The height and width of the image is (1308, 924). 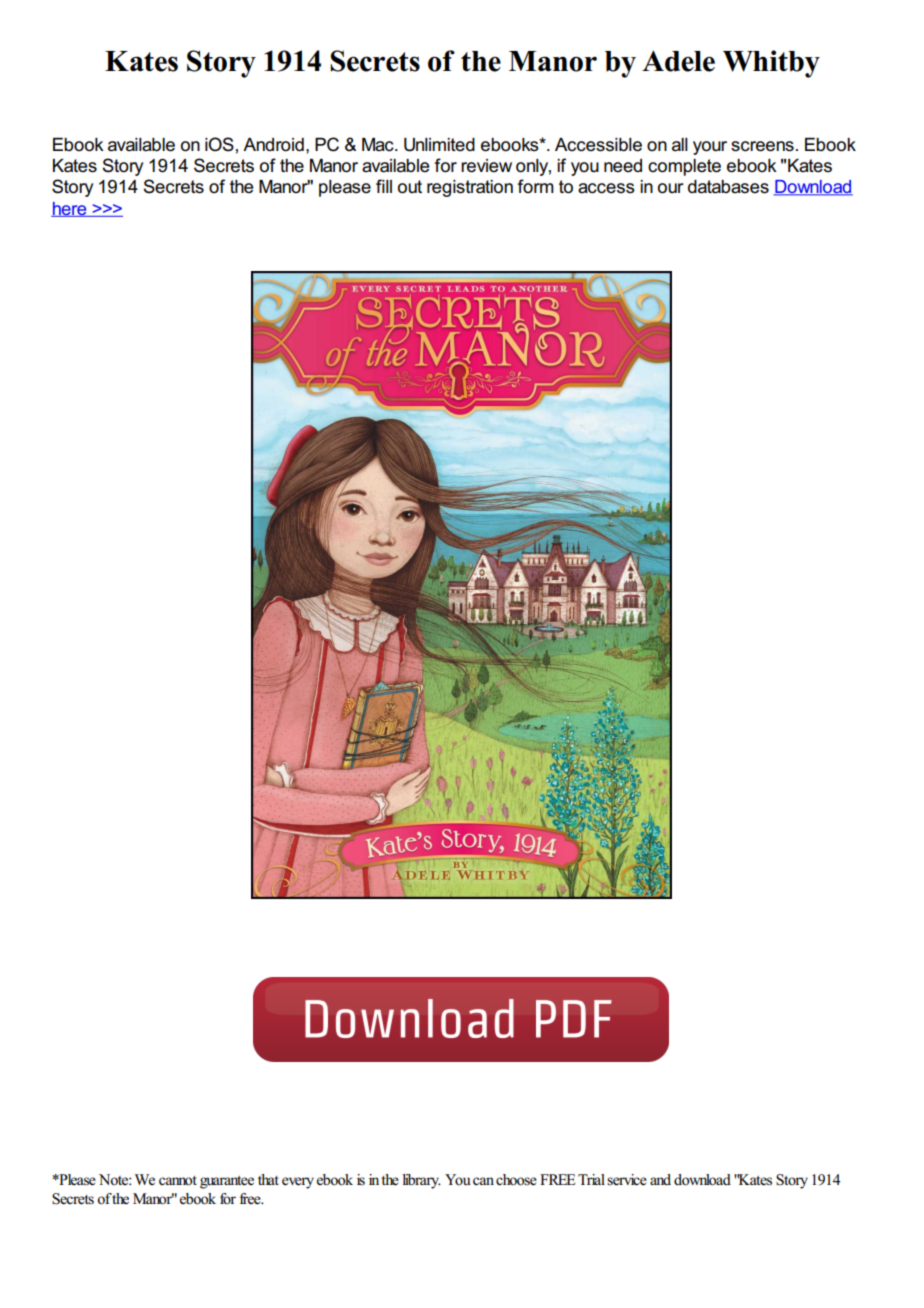 I want to click on choose, so click(x=516, y=1180).
